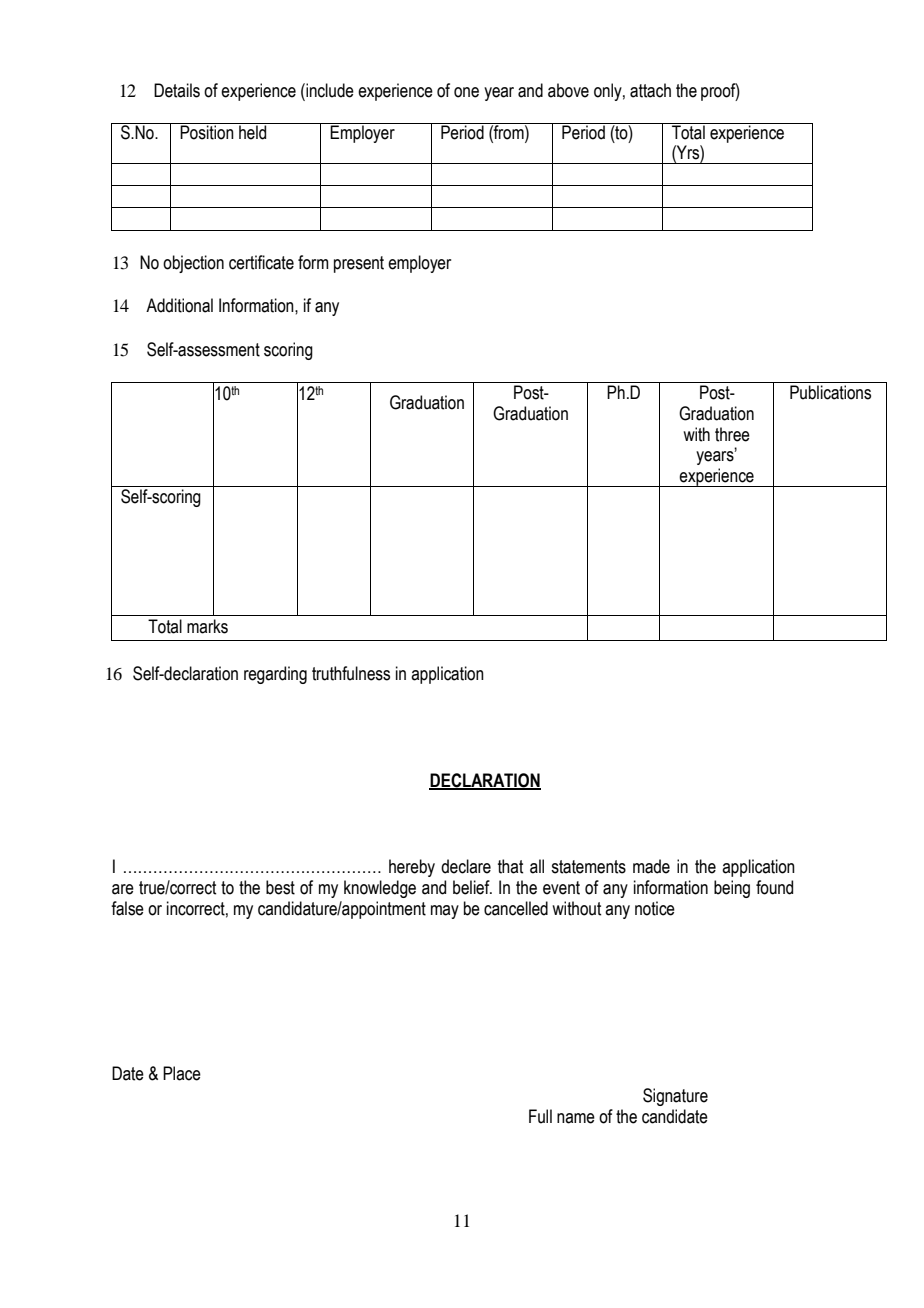 Image resolution: width=924 pixels, height=1308 pixels. Describe the element at coordinates (466, 92) in the screenshot. I see `one` at that location.
